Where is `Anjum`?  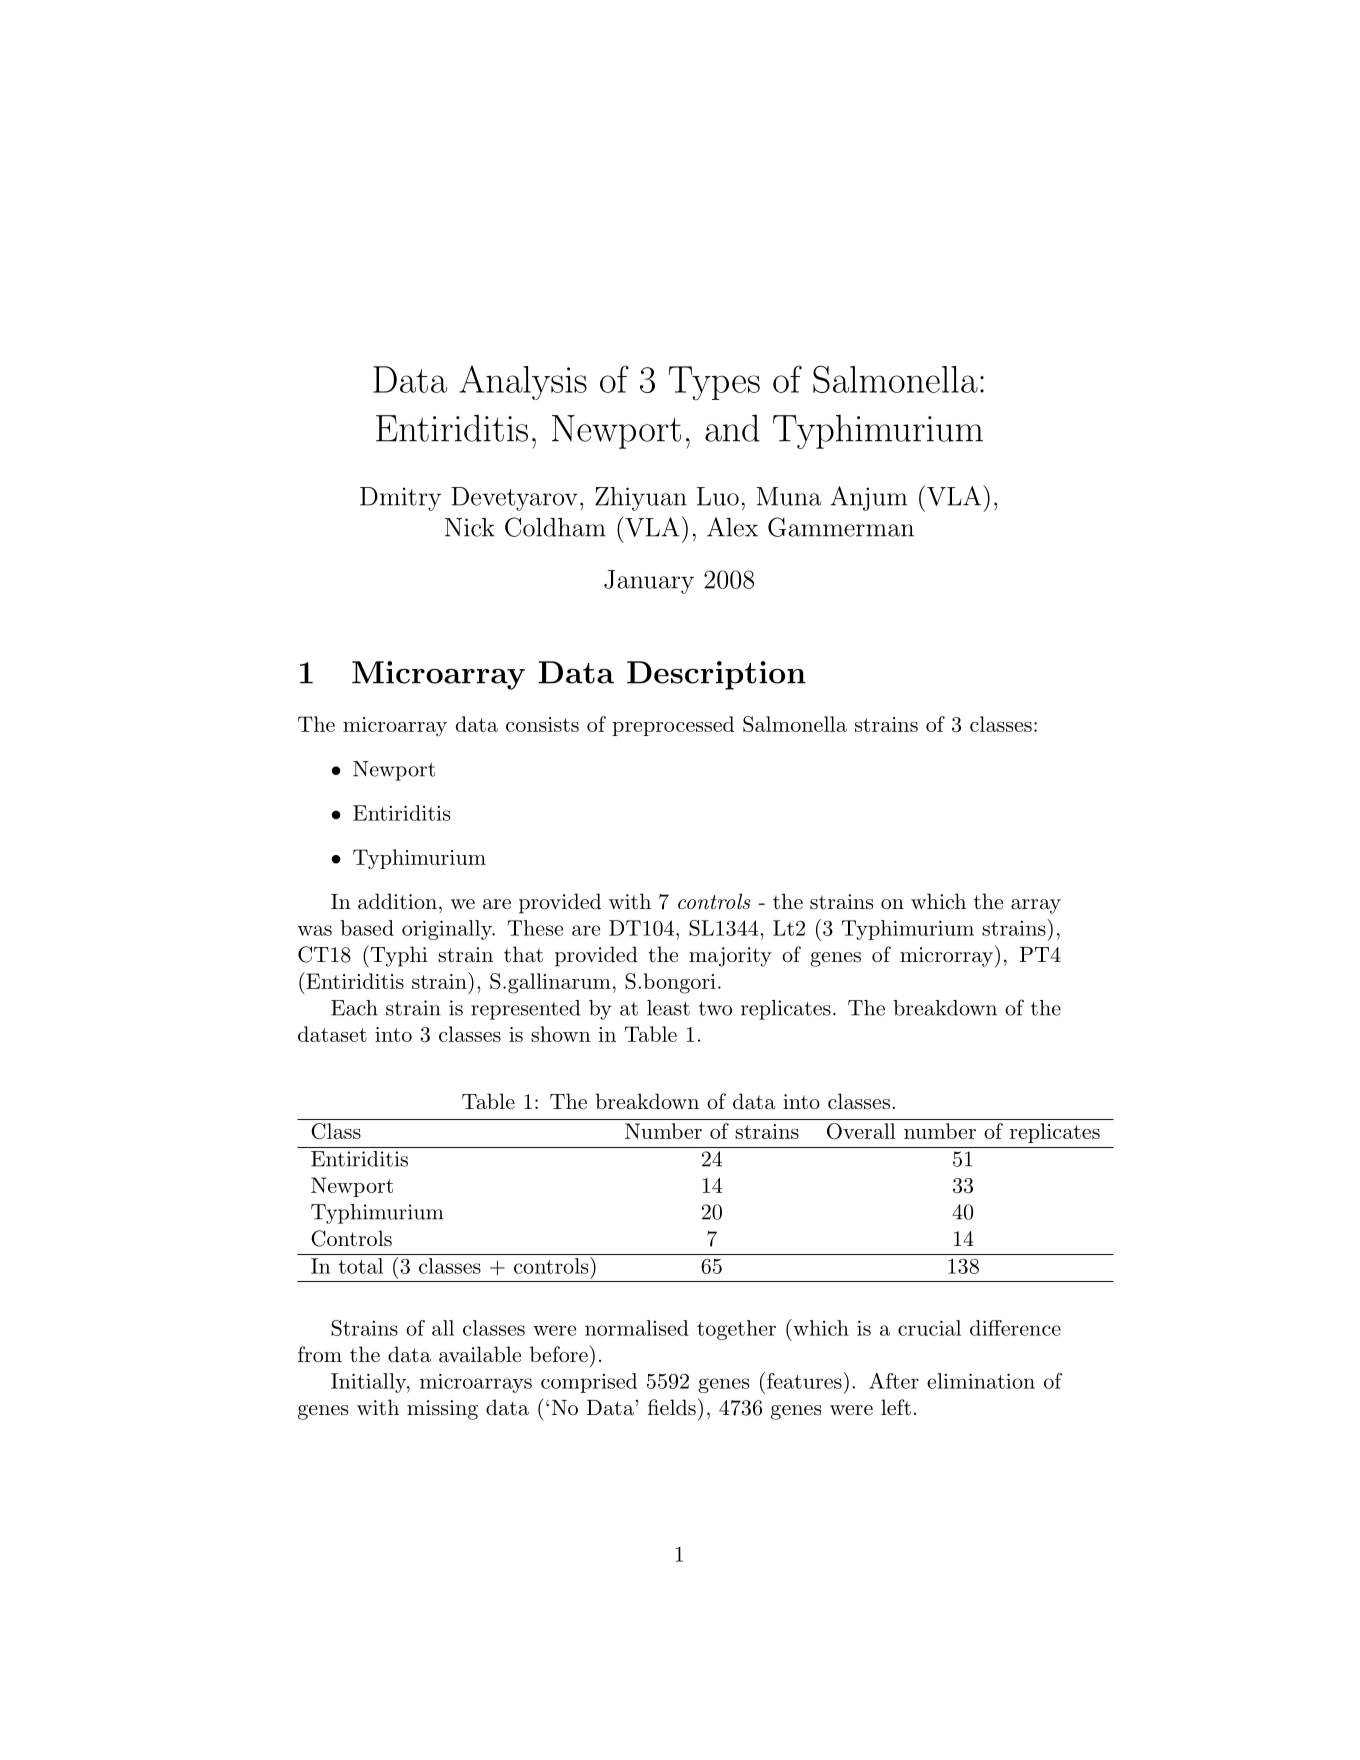
Anjum is located at coordinates (868, 498).
